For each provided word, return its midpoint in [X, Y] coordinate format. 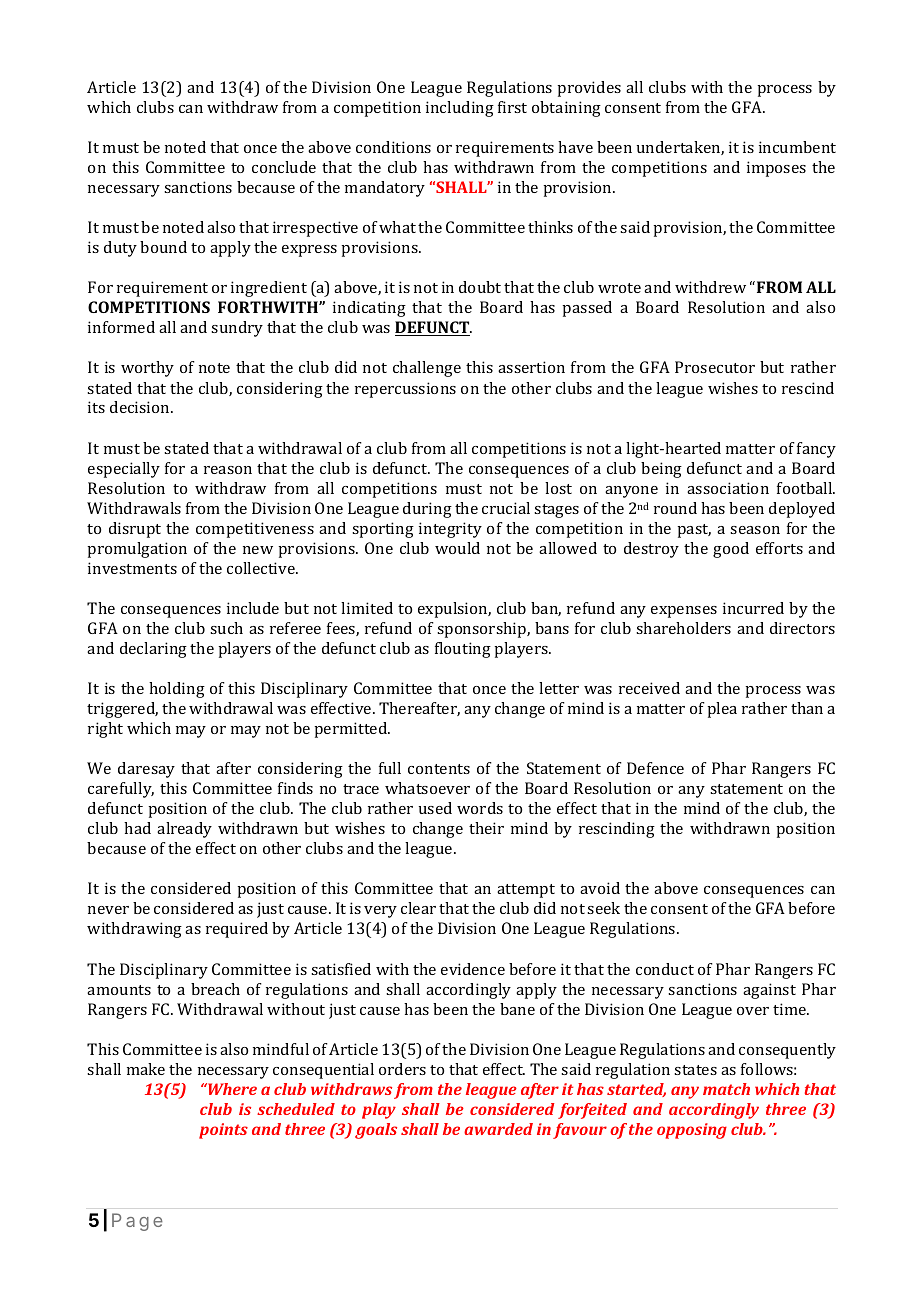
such [226, 628]
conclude [284, 167]
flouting [463, 650]
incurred [753, 608]
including [460, 109]
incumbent [797, 147]
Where [231, 1089]
